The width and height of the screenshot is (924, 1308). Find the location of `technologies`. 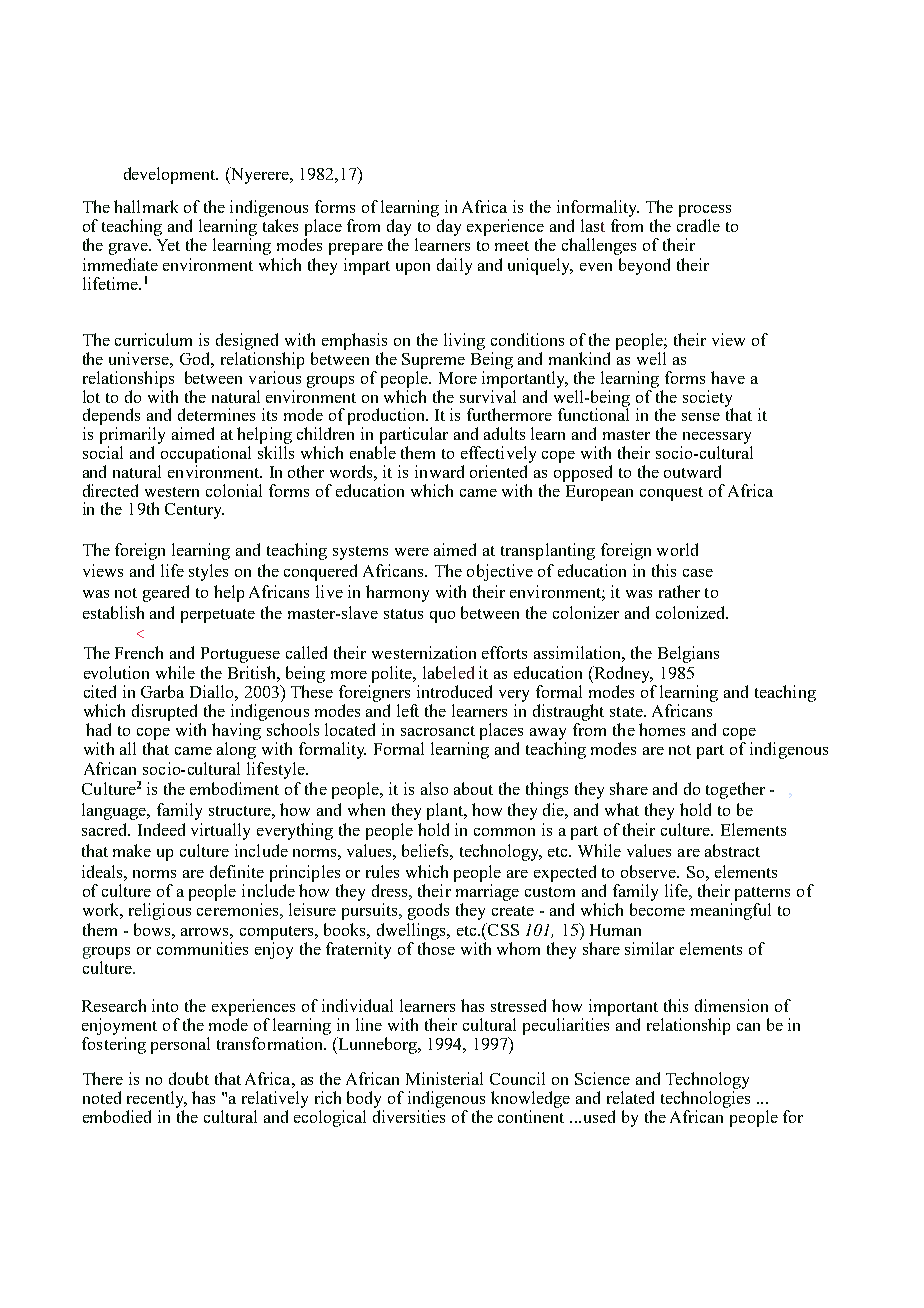

technologies is located at coordinates (705, 1099).
